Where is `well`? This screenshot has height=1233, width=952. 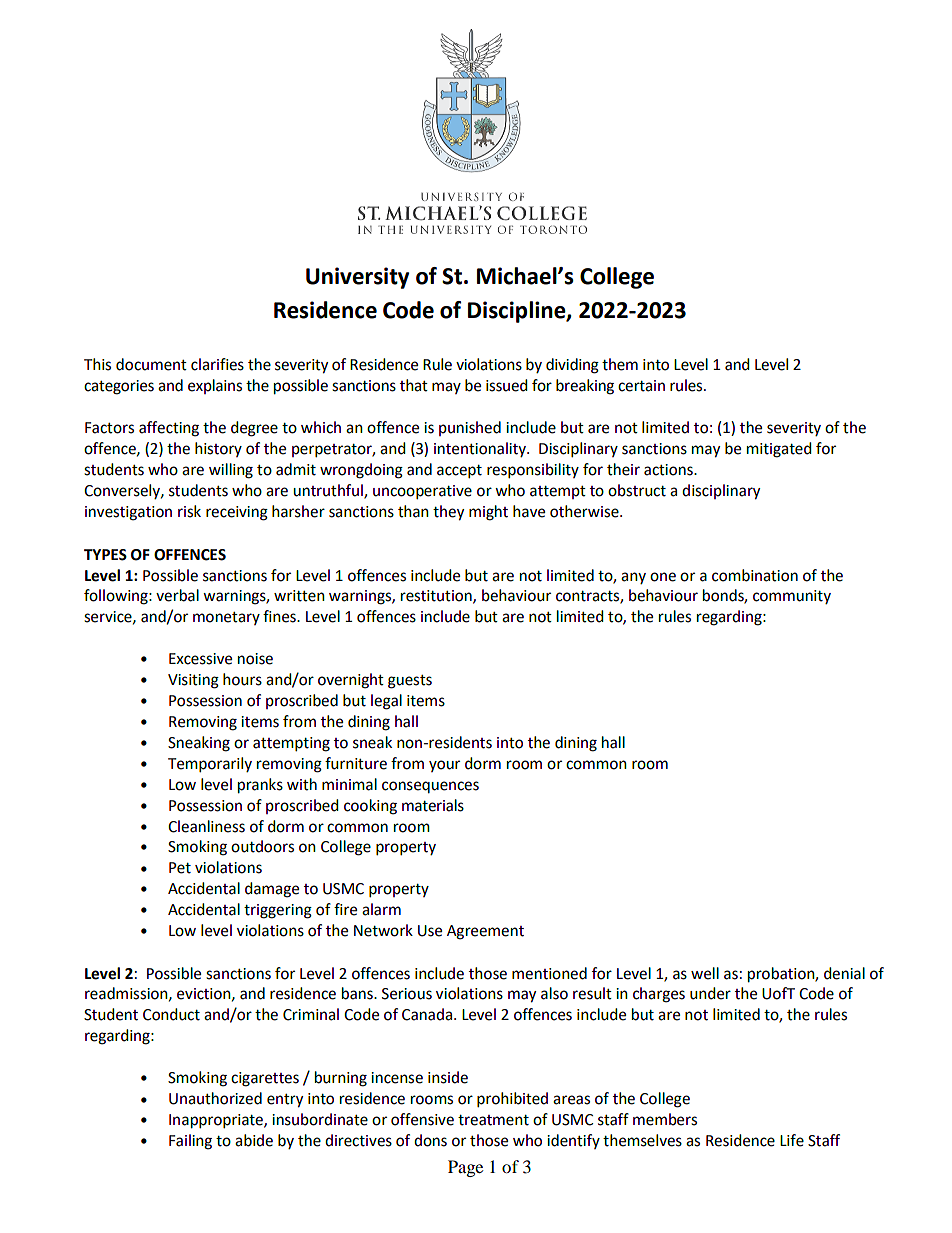 well is located at coordinates (705, 973).
